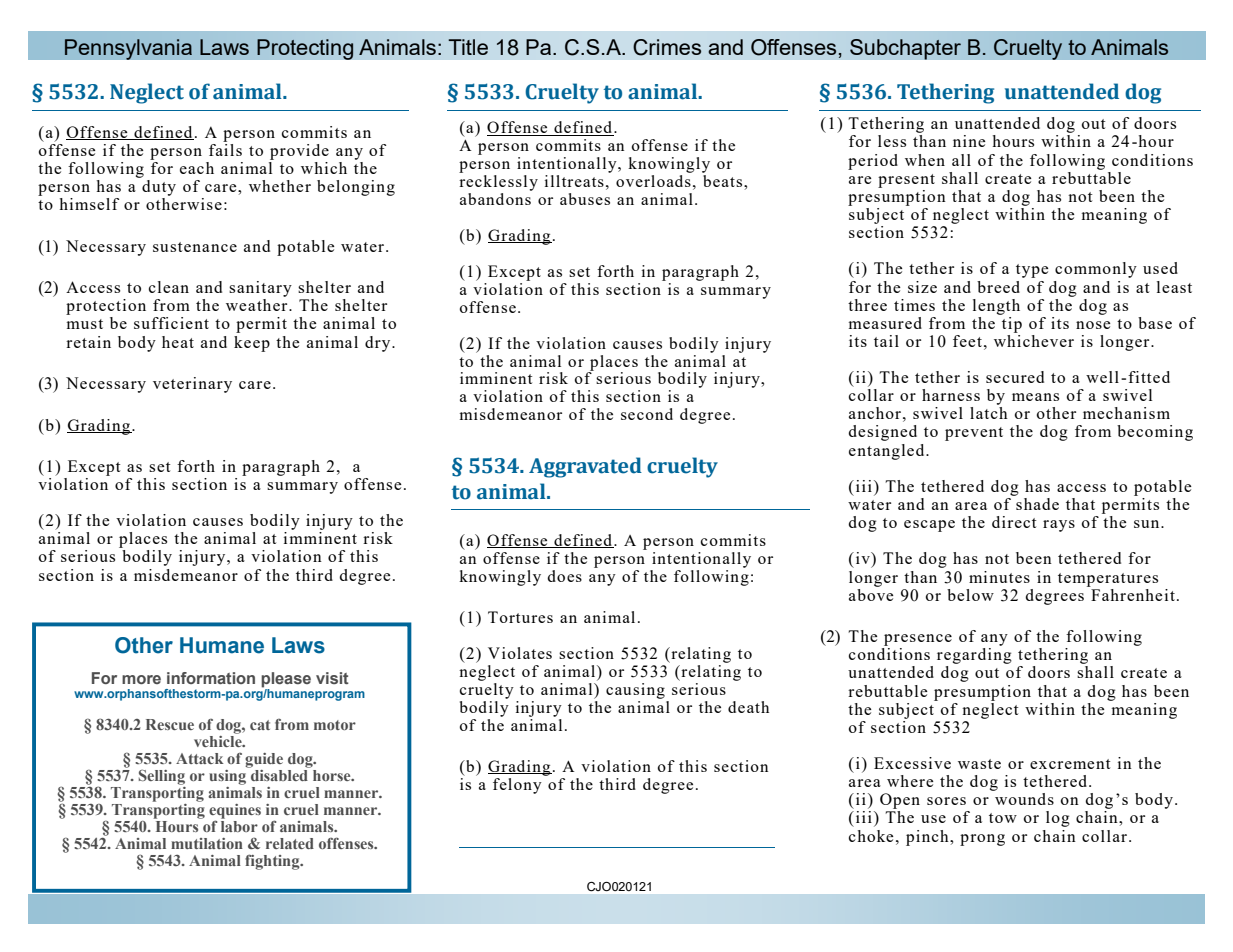 This screenshot has width=1233, height=952. Describe the element at coordinates (974, 434) in the screenshot. I see `prevent` at that location.
